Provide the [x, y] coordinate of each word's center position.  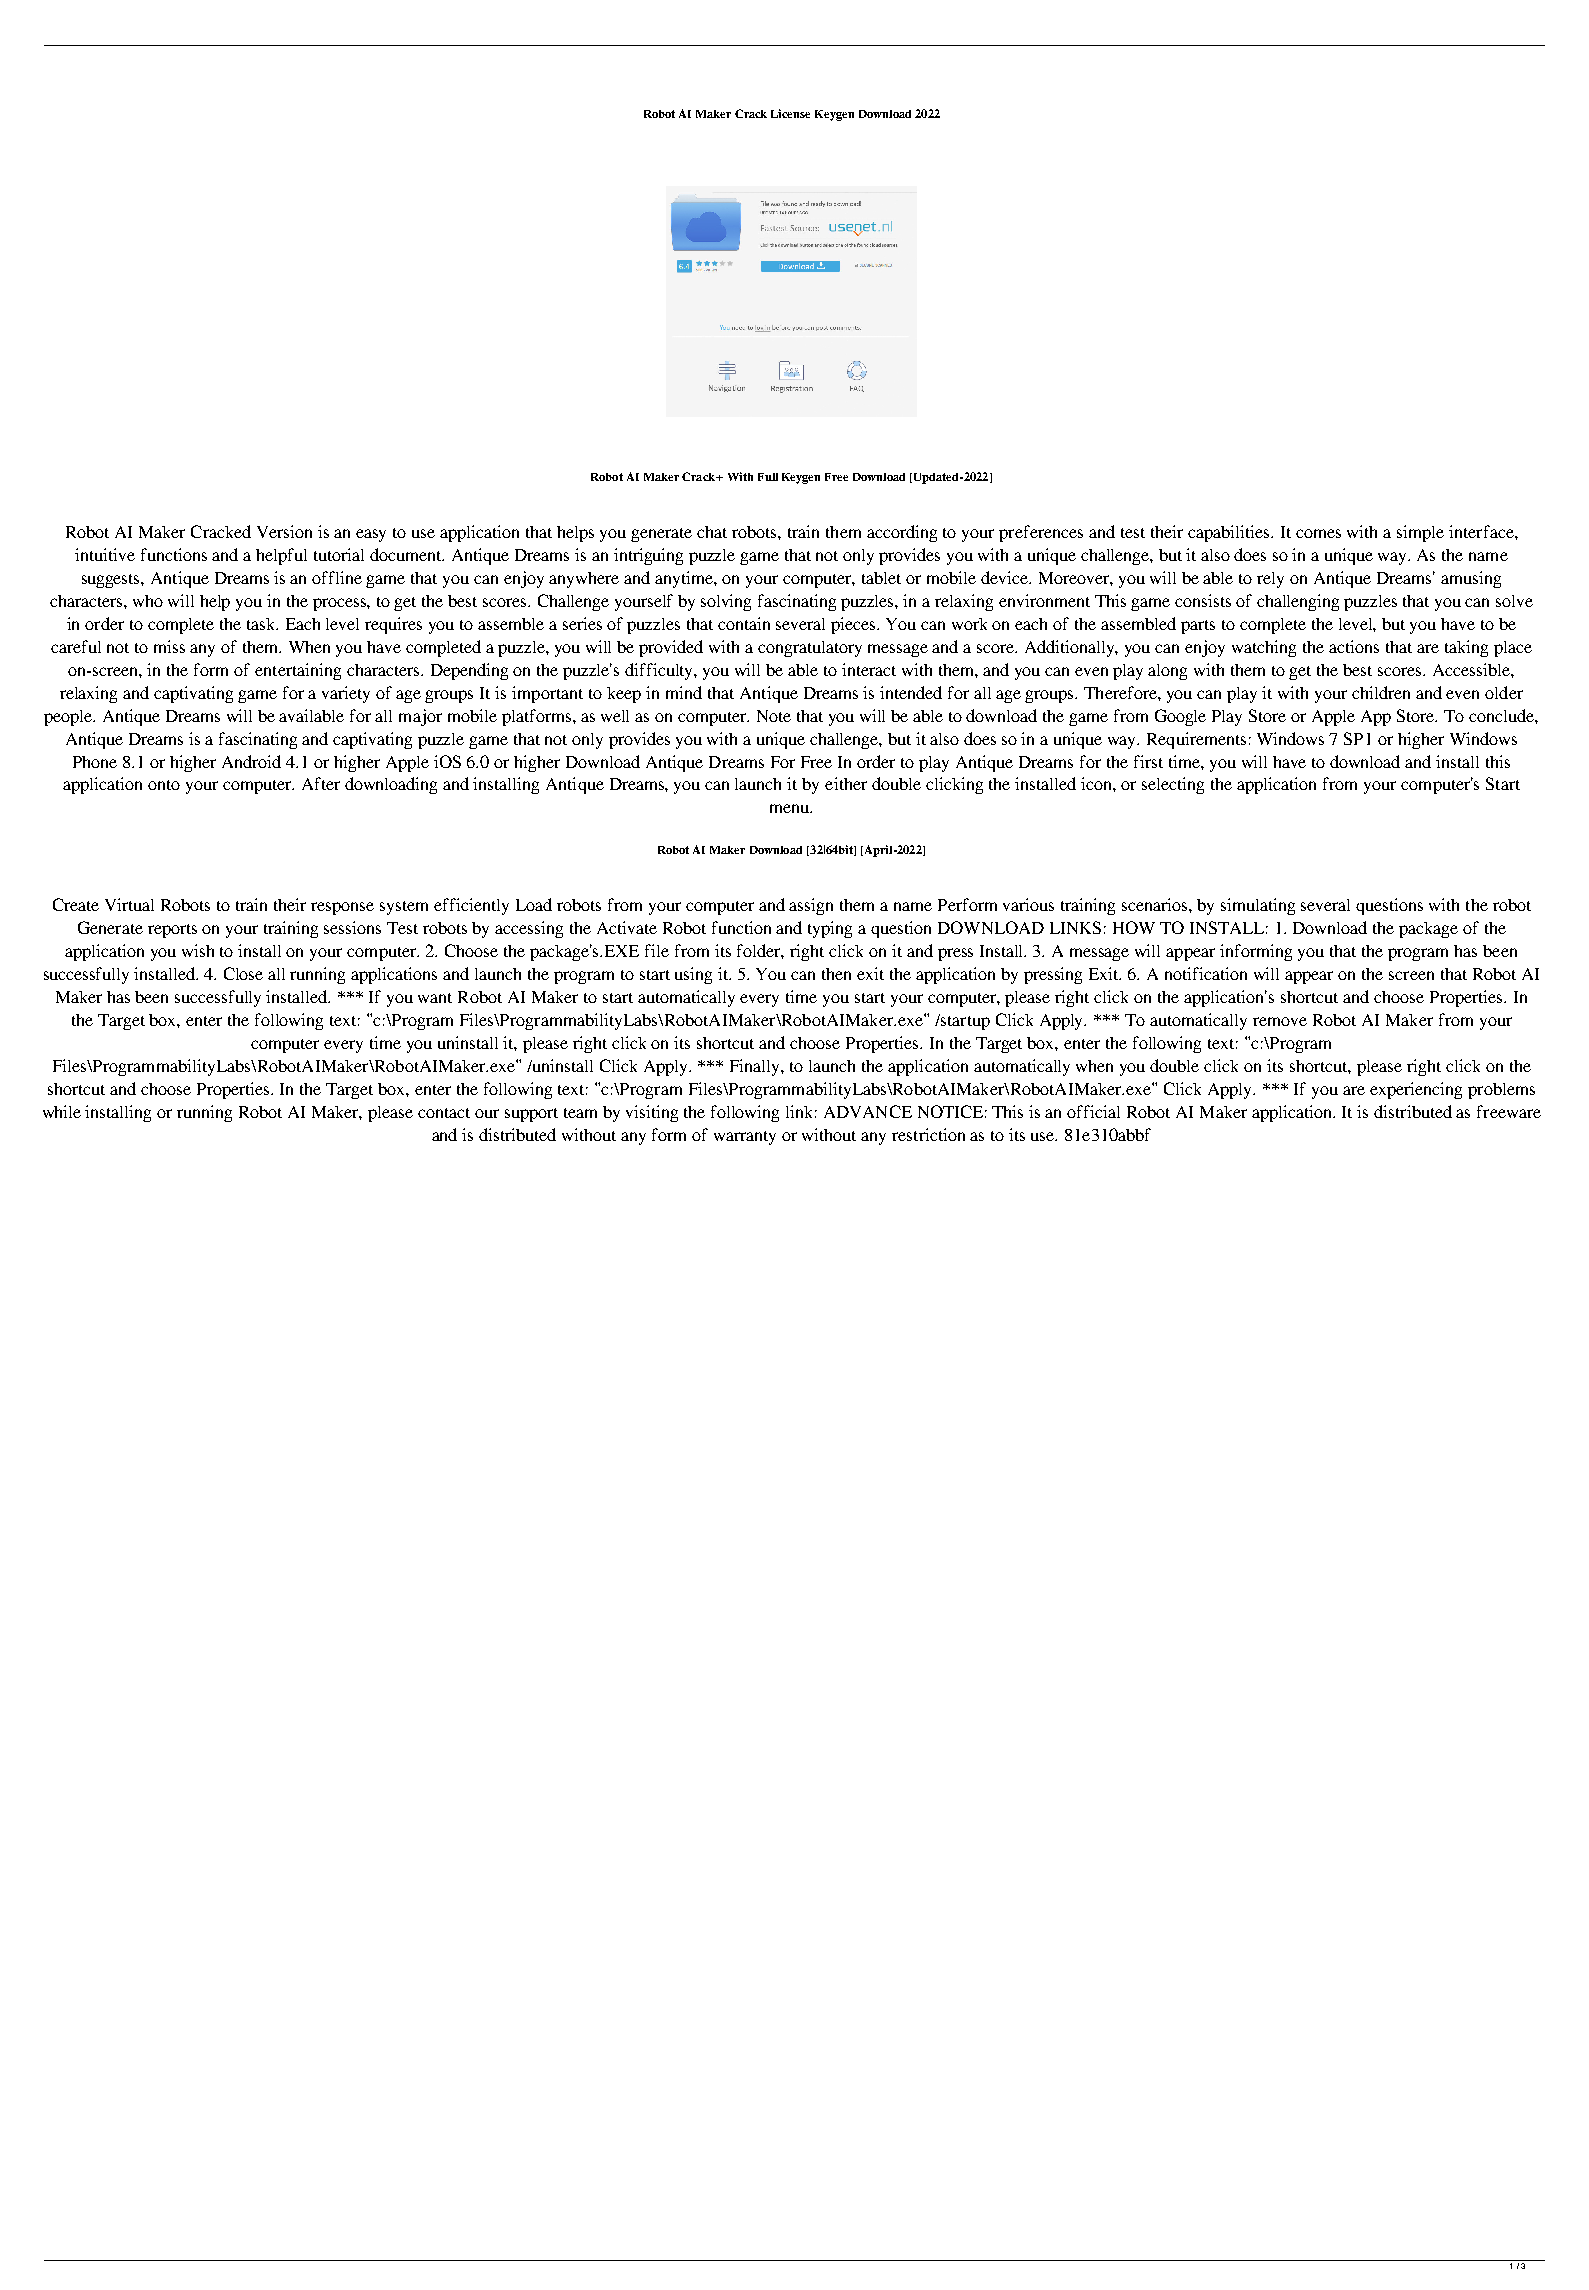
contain [744, 623]
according [902, 533]
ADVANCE [868, 1111]
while [62, 1111]
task [262, 624]
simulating [1258, 906]
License [790, 113]
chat [712, 532]
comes [1318, 533]
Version [284, 531]
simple [1420, 533]
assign [811, 906]
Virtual [129, 904]
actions [1354, 646]
